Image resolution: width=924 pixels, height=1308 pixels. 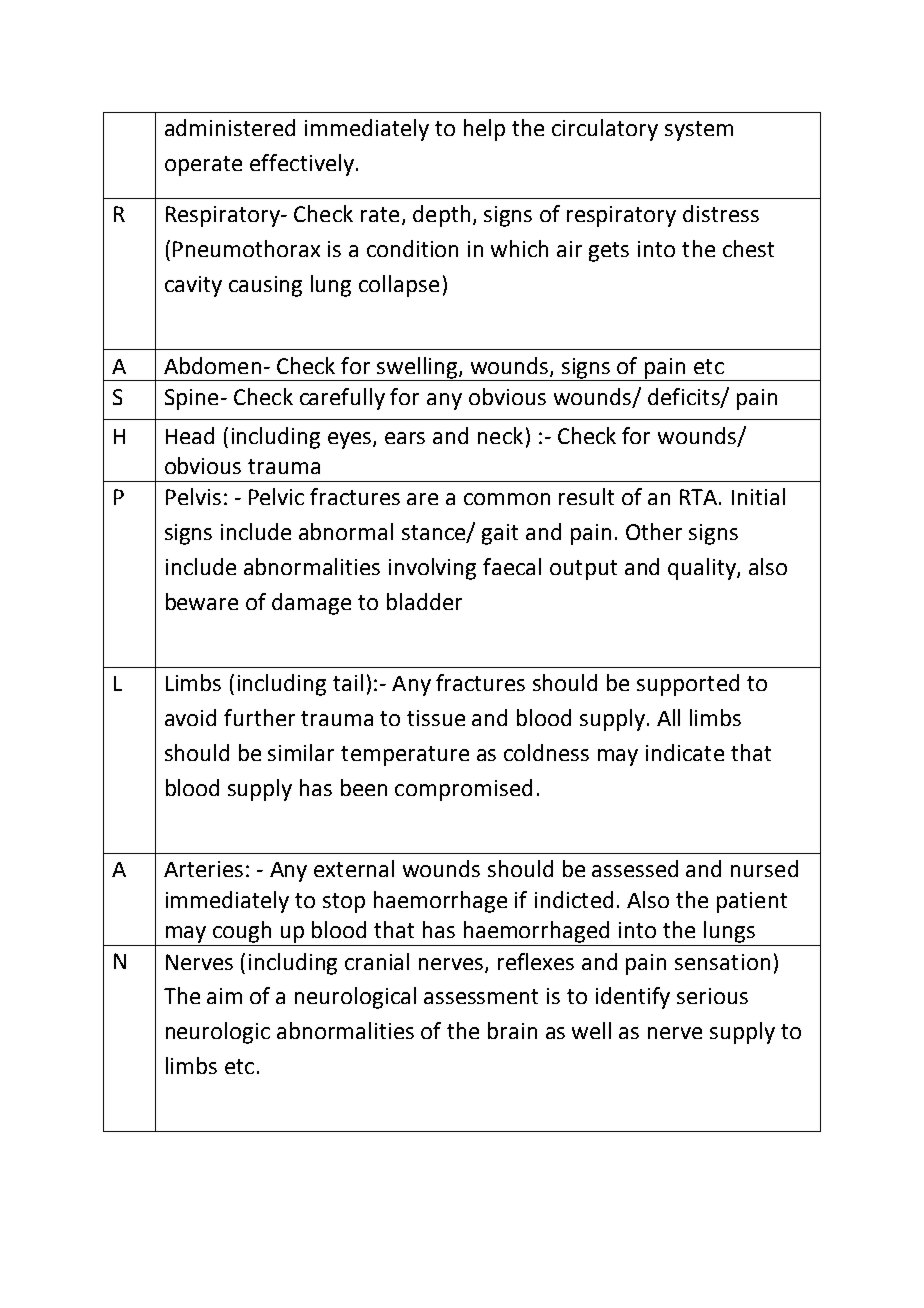 What do you see at coordinates (481, 996) in the page?
I see `assessment` at bounding box center [481, 996].
